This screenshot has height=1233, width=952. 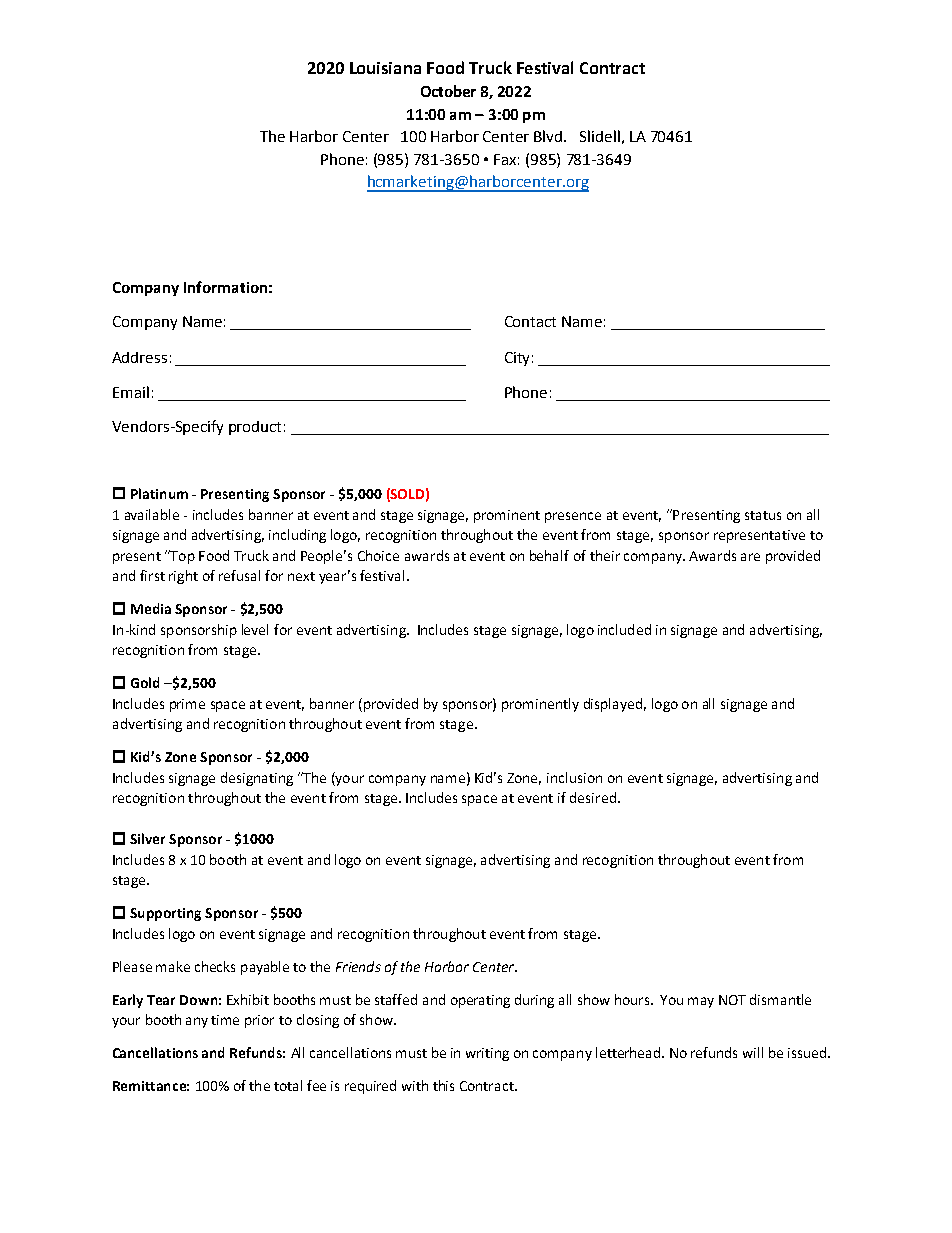 What do you see at coordinates (593, 797) in the screenshot?
I see `desired` at bounding box center [593, 797].
